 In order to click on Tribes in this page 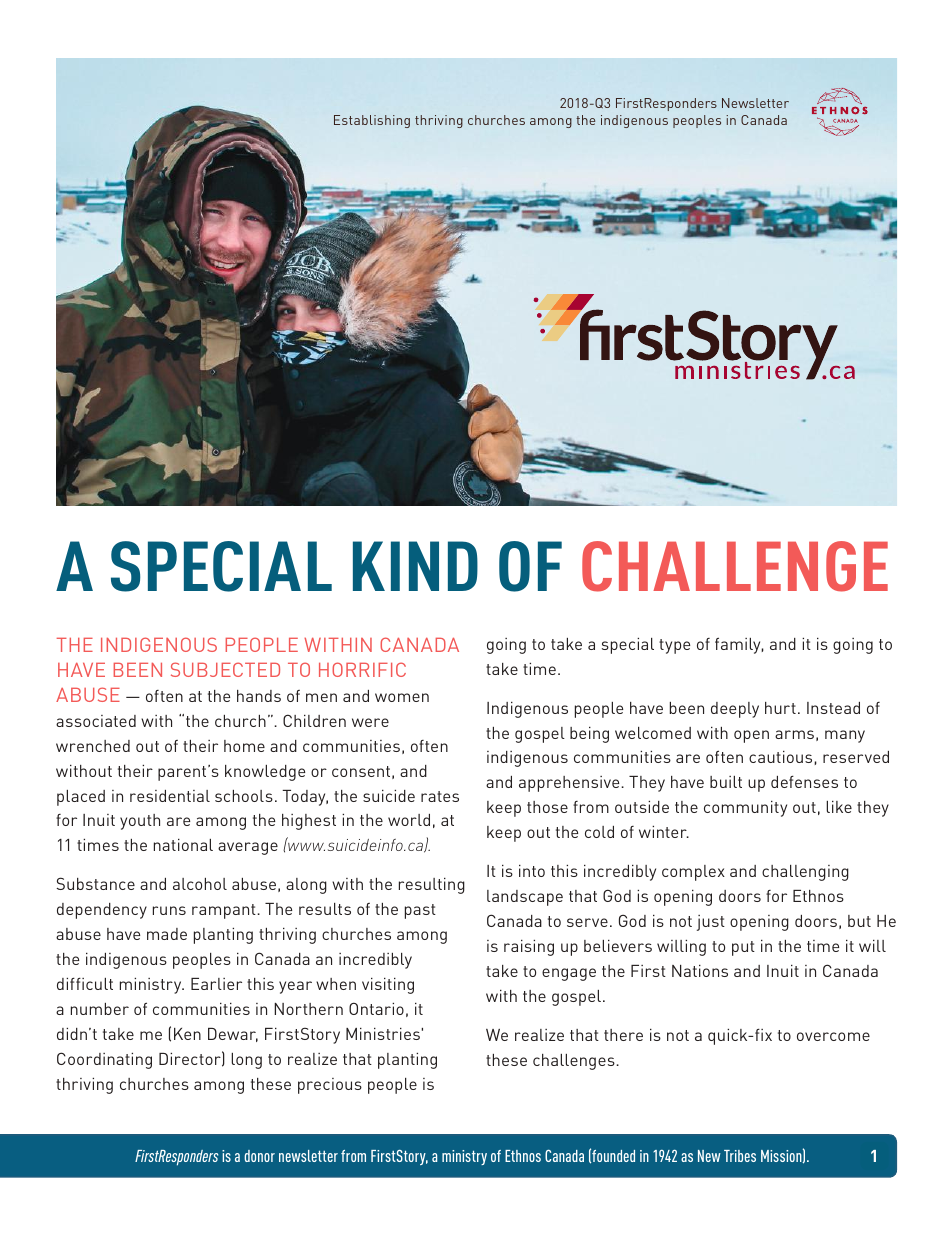, I will do `click(740, 1156)`.
